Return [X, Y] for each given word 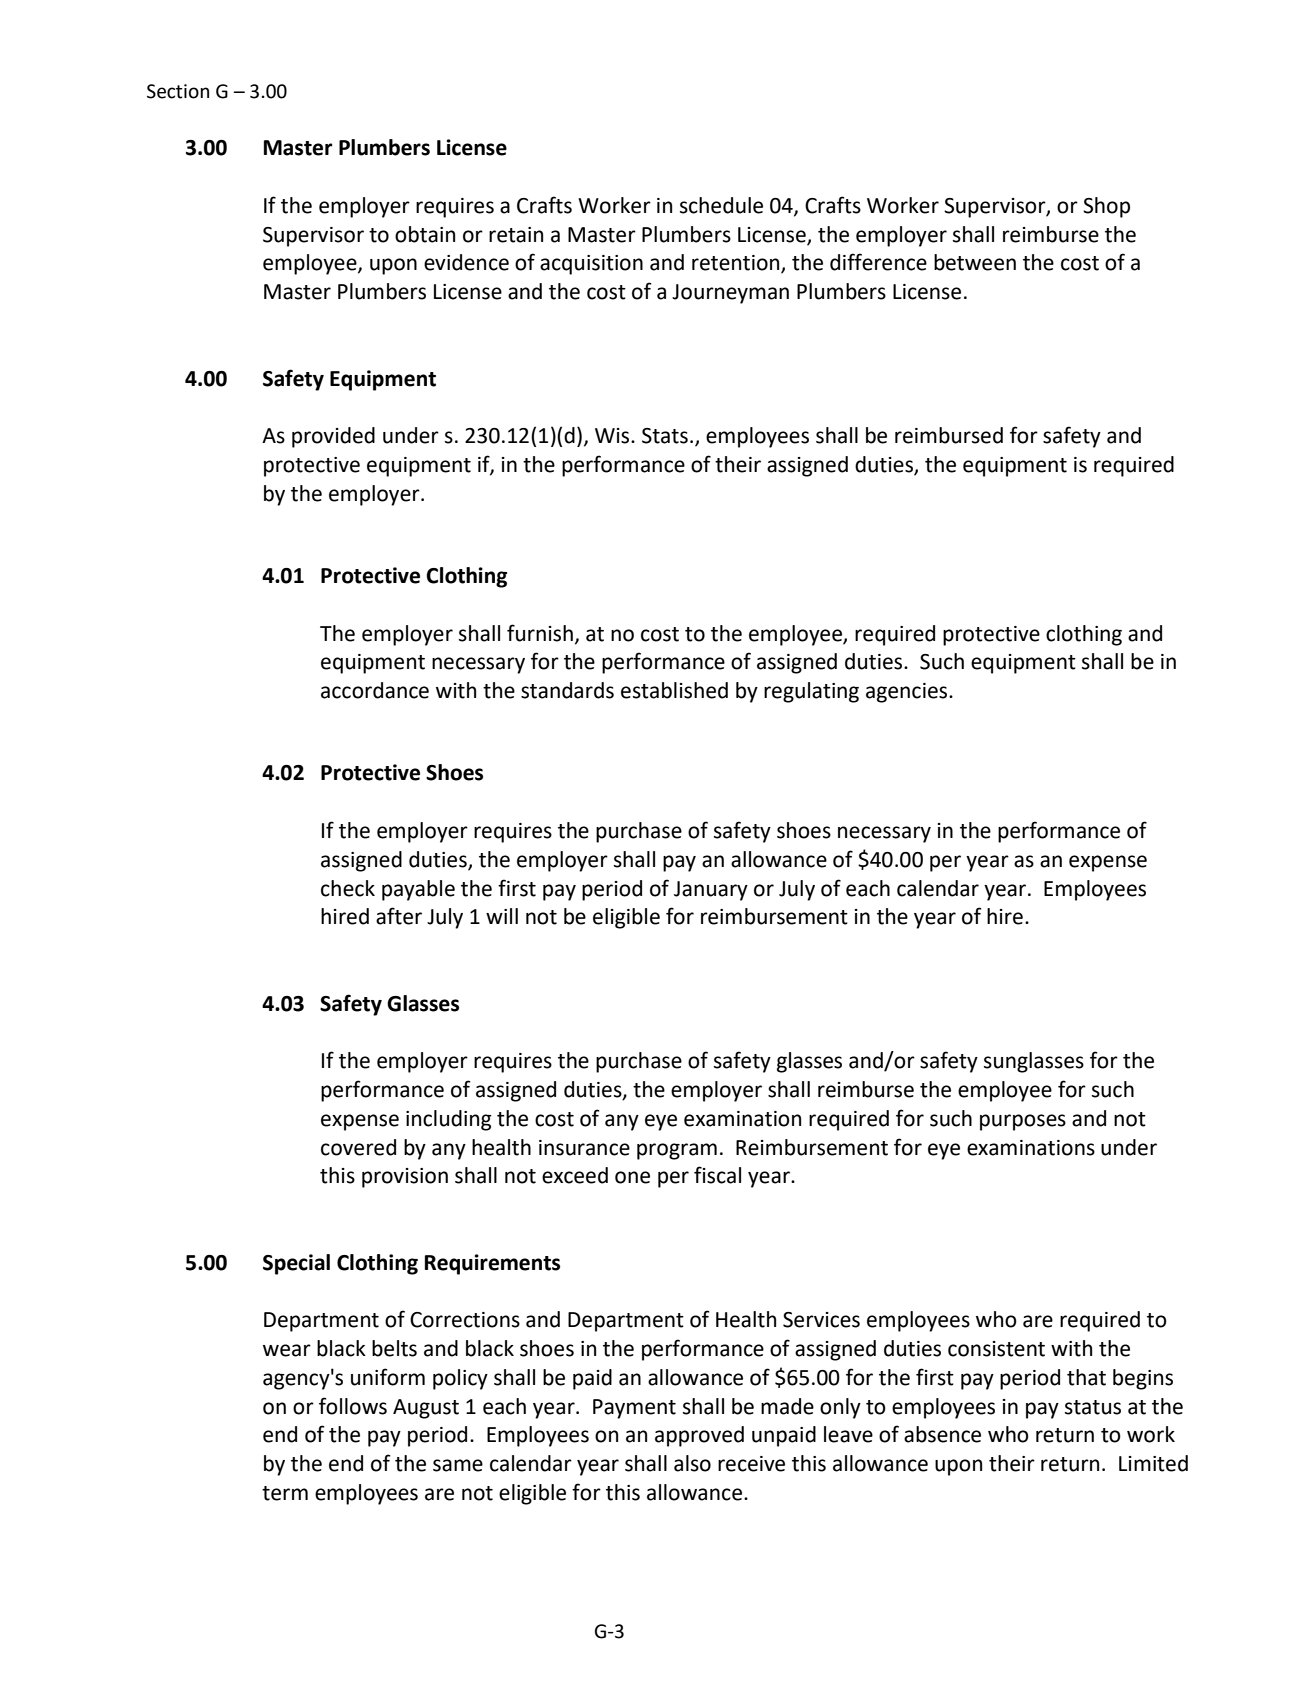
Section [178, 91]
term [285, 1493]
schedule [721, 205]
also [692, 1463]
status [1093, 1407]
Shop [1106, 207]
